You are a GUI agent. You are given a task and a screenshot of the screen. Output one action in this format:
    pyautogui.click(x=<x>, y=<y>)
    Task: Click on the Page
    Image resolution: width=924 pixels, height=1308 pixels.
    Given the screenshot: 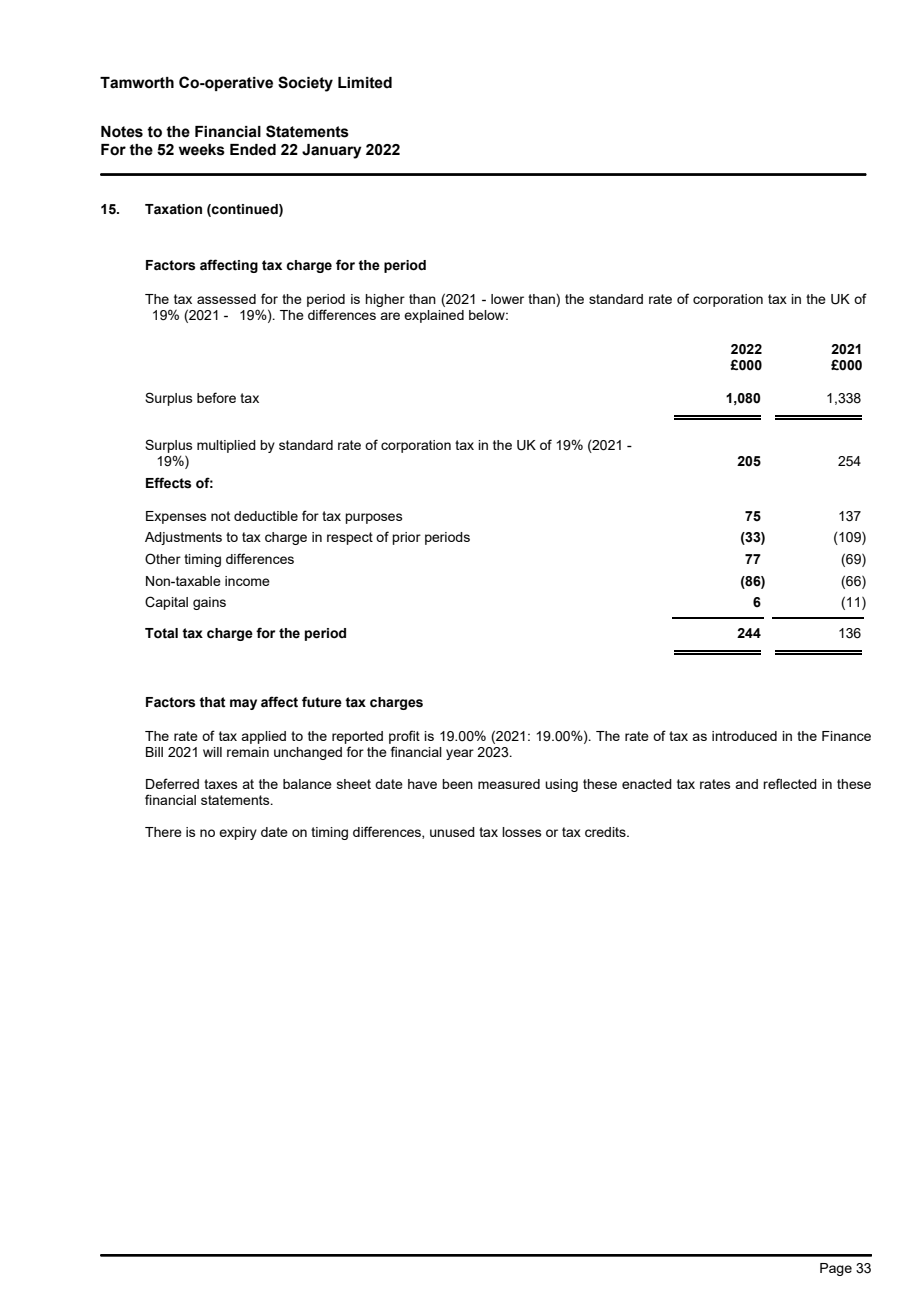 What is the action you would take?
    pyautogui.click(x=836, y=1269)
